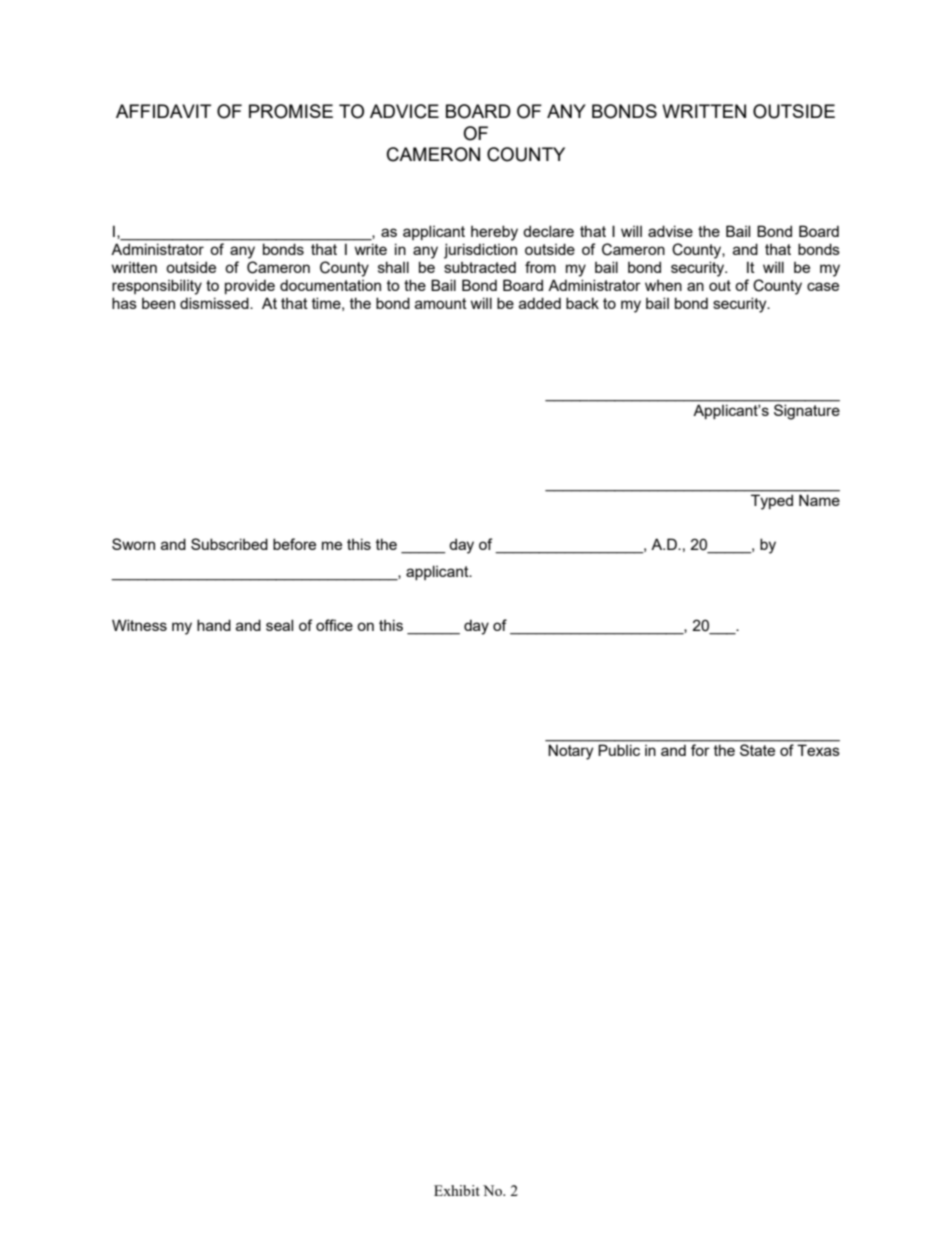 This image has width=952, height=1233. I want to click on seal, so click(279, 625).
